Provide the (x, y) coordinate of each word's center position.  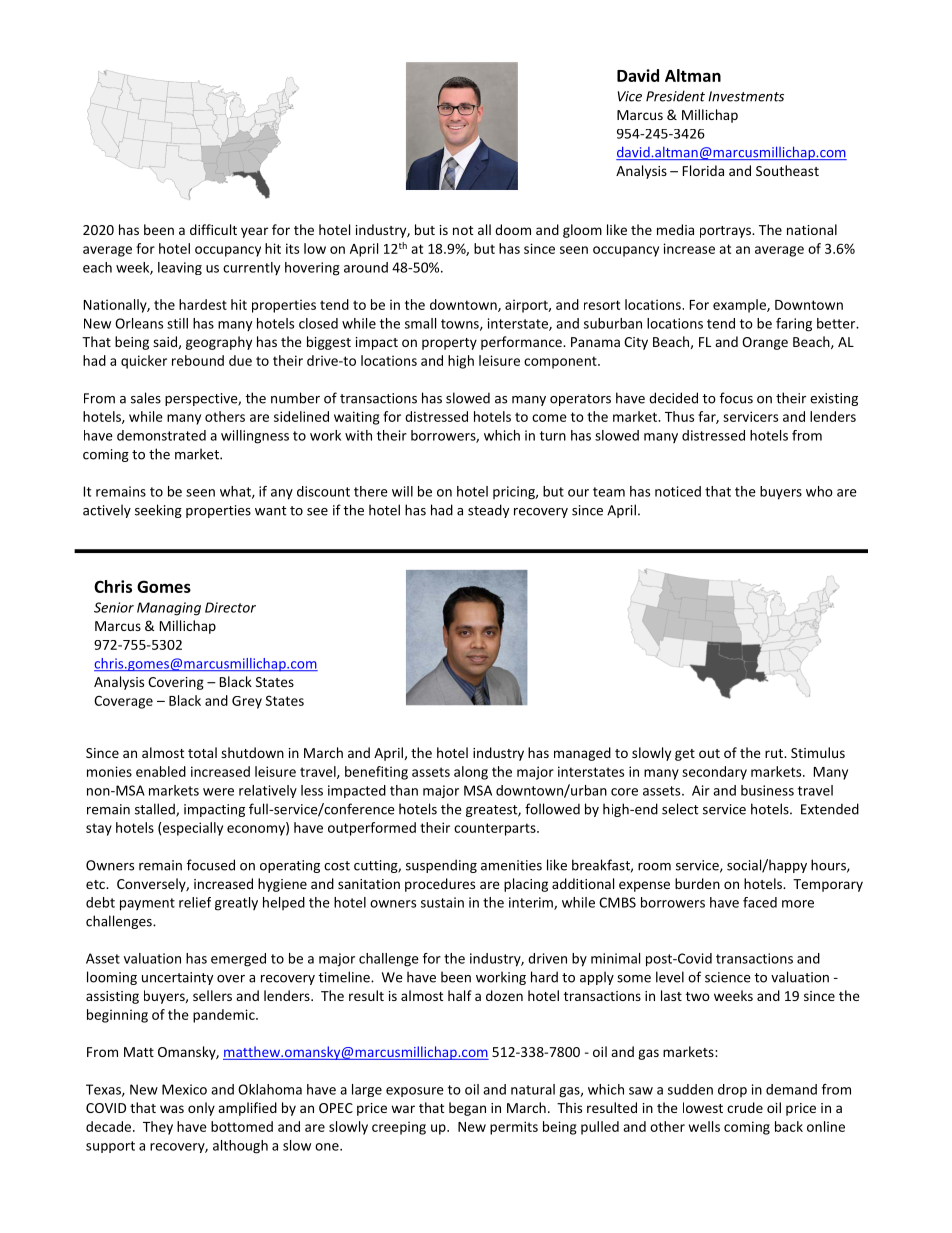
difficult (213, 229)
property (449, 344)
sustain (442, 902)
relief (195, 902)
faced (760, 902)
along (471, 773)
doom (513, 229)
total (202, 752)
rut (775, 753)
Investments (746, 96)
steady (488, 511)
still (177, 323)
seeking (158, 511)
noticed (678, 491)
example (740, 306)
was (172, 1109)
